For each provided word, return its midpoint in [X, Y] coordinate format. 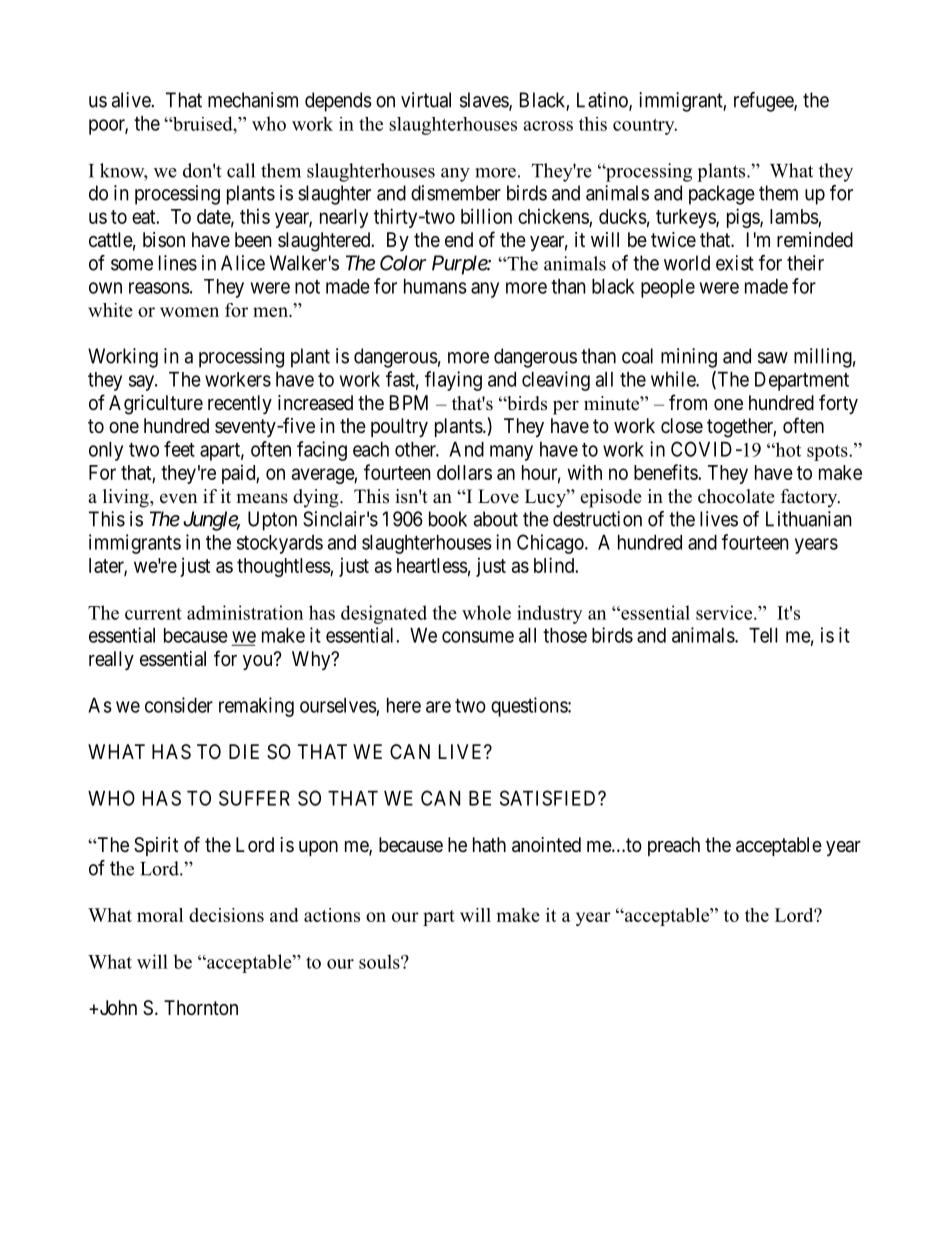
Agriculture [156, 405]
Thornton [201, 1007]
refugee [764, 102]
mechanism [253, 100]
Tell [763, 635]
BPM [409, 402]
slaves [485, 101]
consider [179, 705]
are [438, 707]
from [688, 402]
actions [332, 915]
